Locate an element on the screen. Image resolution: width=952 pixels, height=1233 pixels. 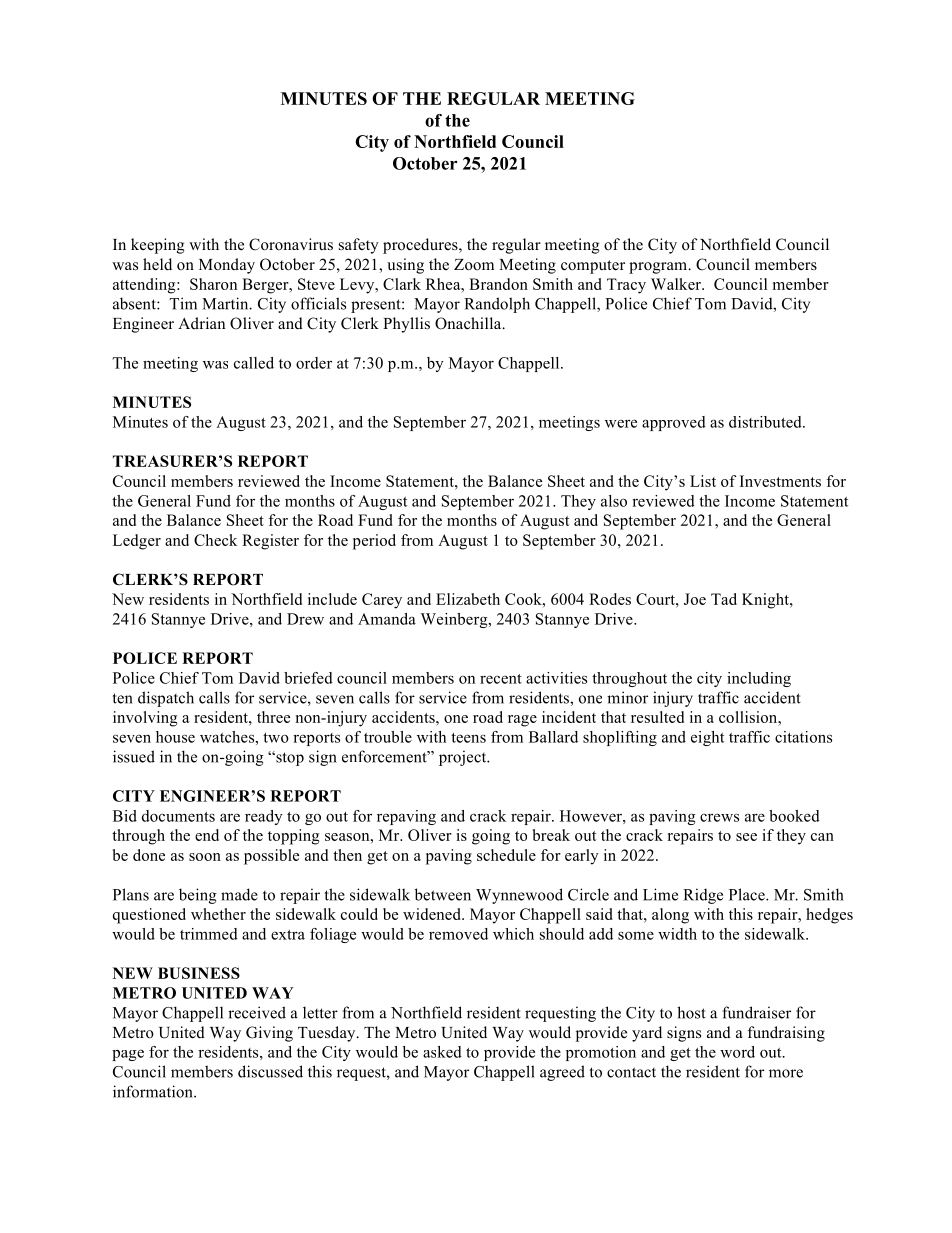
schedule is located at coordinates (506, 855).
